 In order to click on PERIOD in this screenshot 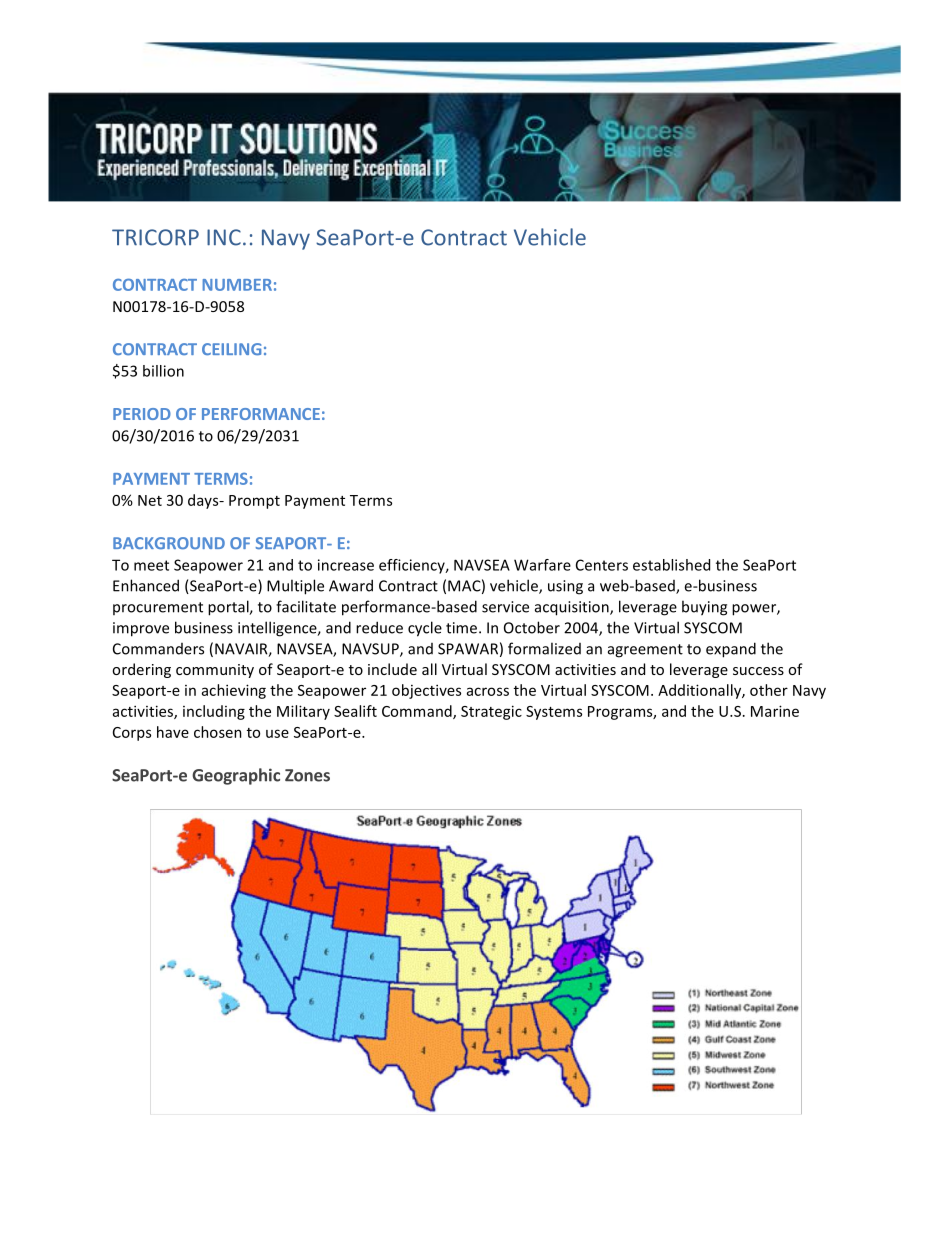, I will do `click(142, 414)`.
